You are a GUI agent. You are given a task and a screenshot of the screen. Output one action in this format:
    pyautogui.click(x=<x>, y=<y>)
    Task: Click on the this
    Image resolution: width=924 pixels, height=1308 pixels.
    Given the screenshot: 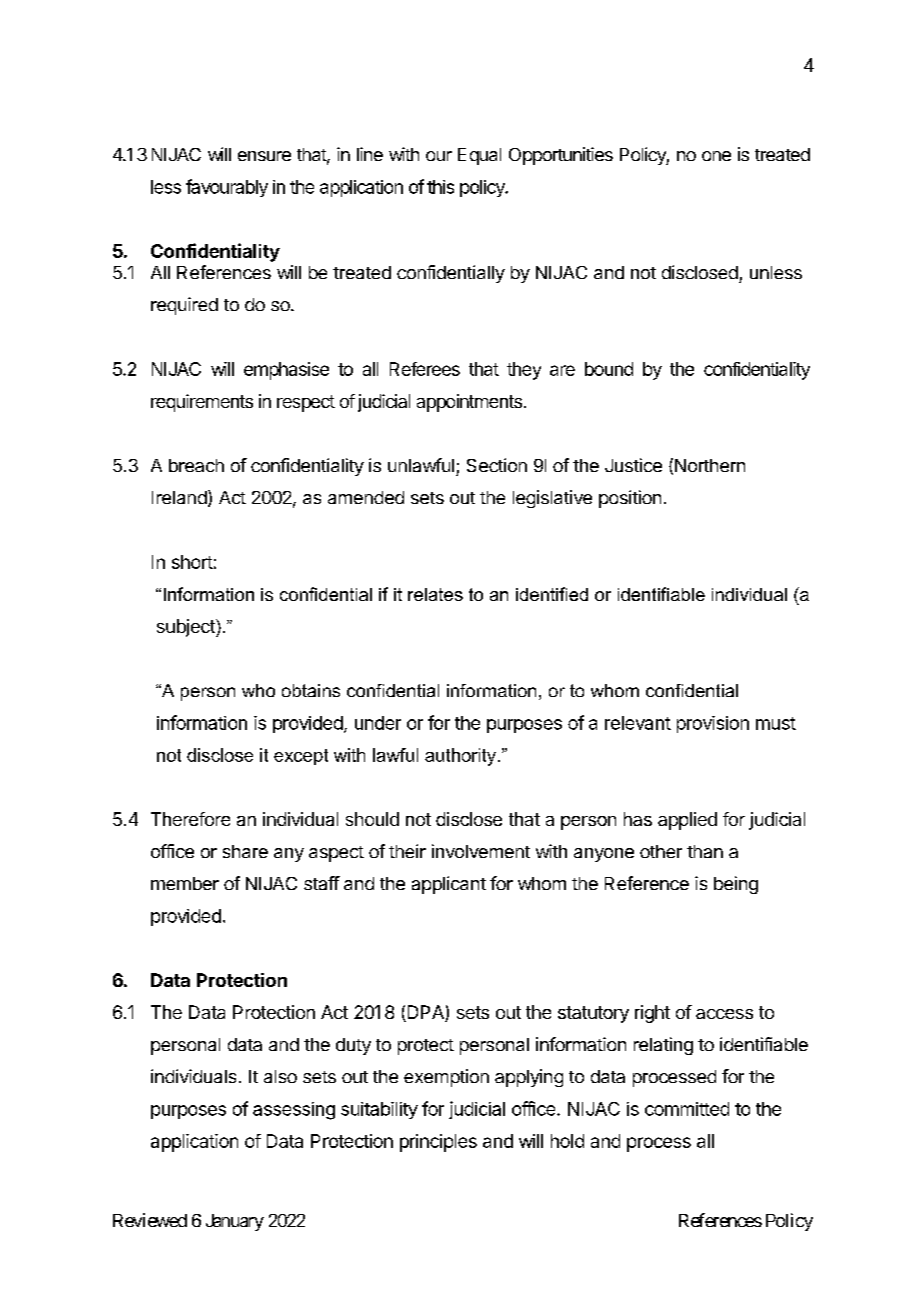 What is the action you would take?
    pyautogui.click(x=440, y=187)
